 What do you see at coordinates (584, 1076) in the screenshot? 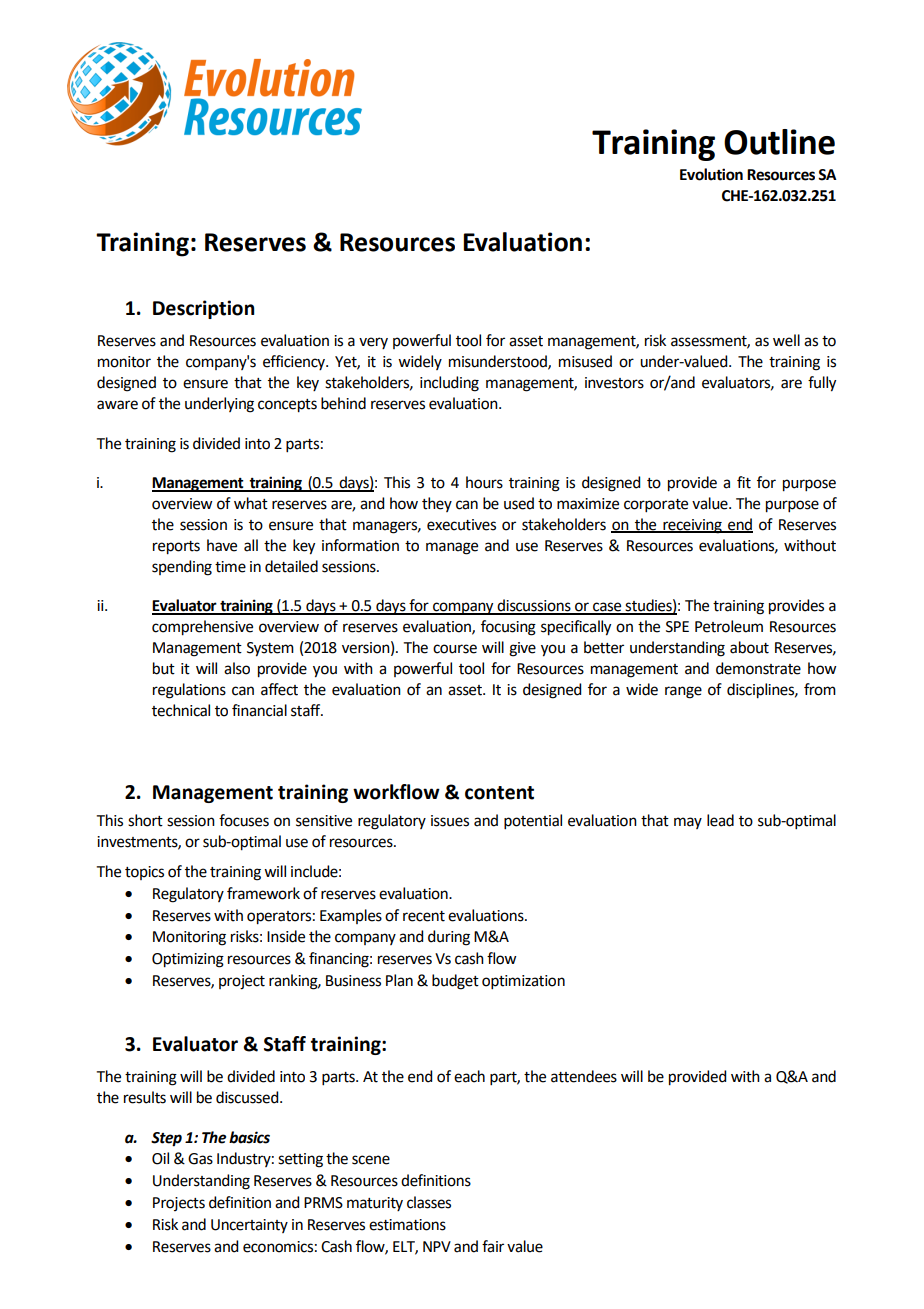
I see `attendees` at bounding box center [584, 1076].
